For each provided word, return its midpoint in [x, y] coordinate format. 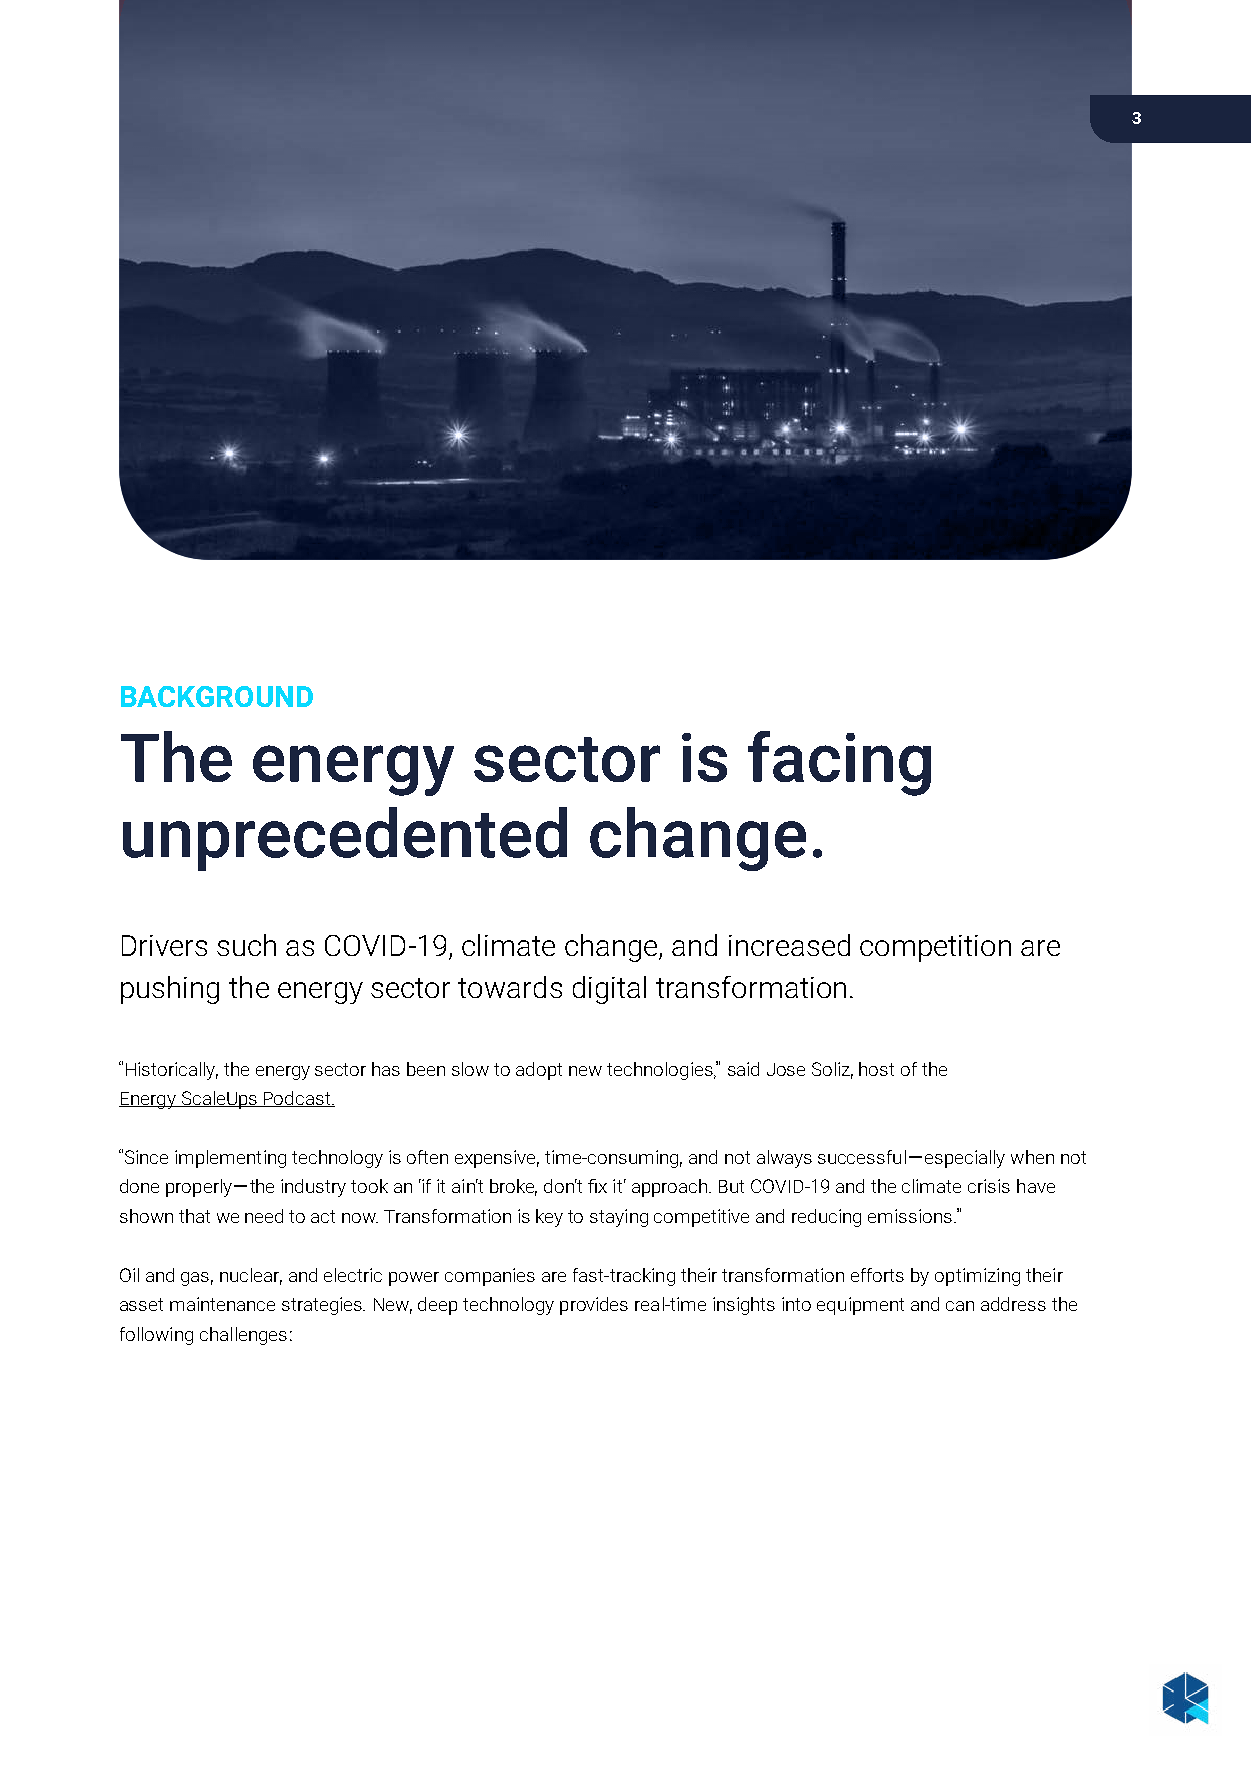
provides [594, 1306]
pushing [170, 990]
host [876, 1069]
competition [935, 948]
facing [839, 763]
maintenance [222, 1304]
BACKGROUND [217, 696]
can [960, 1306]
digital [609, 990]
